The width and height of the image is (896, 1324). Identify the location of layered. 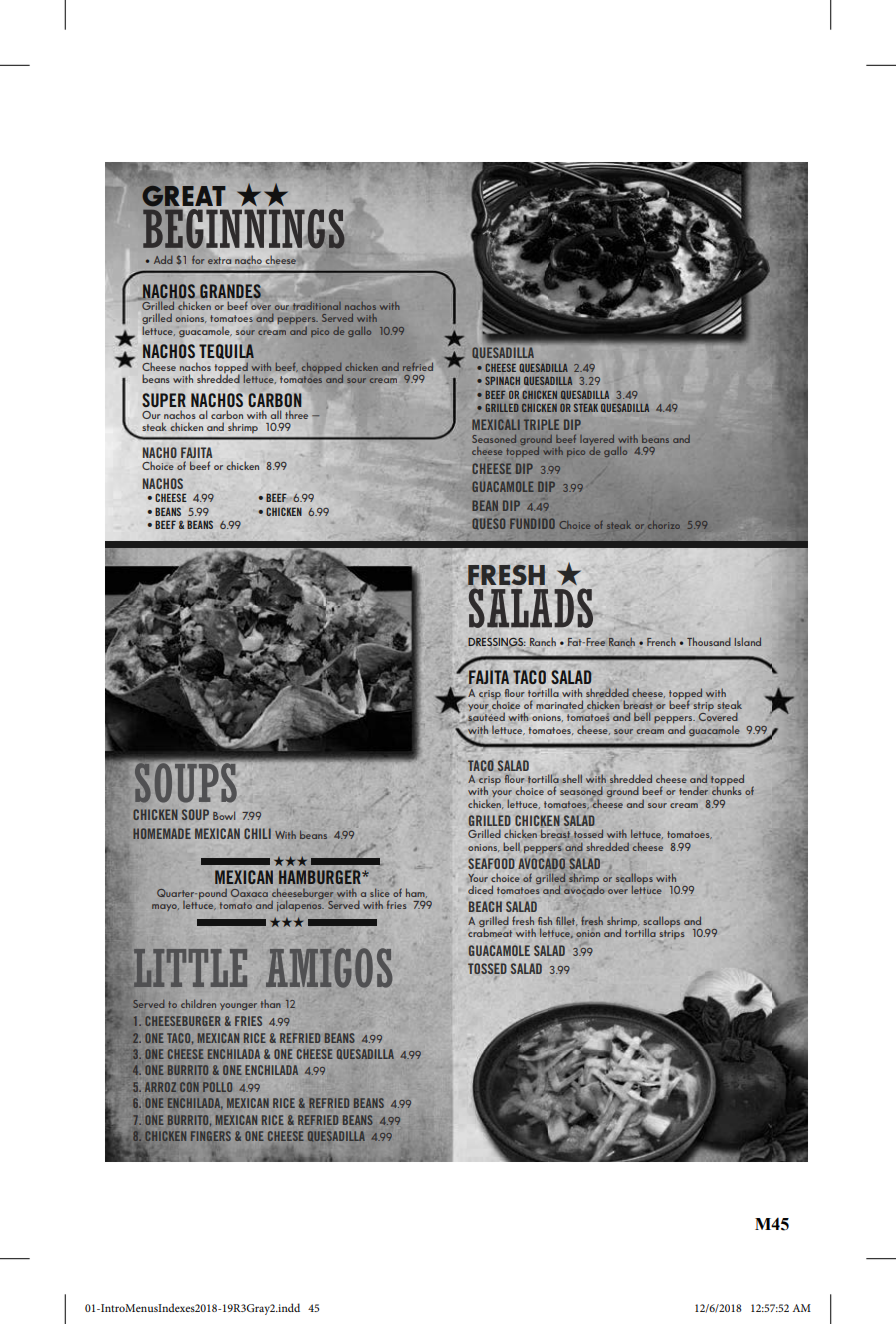
(597, 440).
